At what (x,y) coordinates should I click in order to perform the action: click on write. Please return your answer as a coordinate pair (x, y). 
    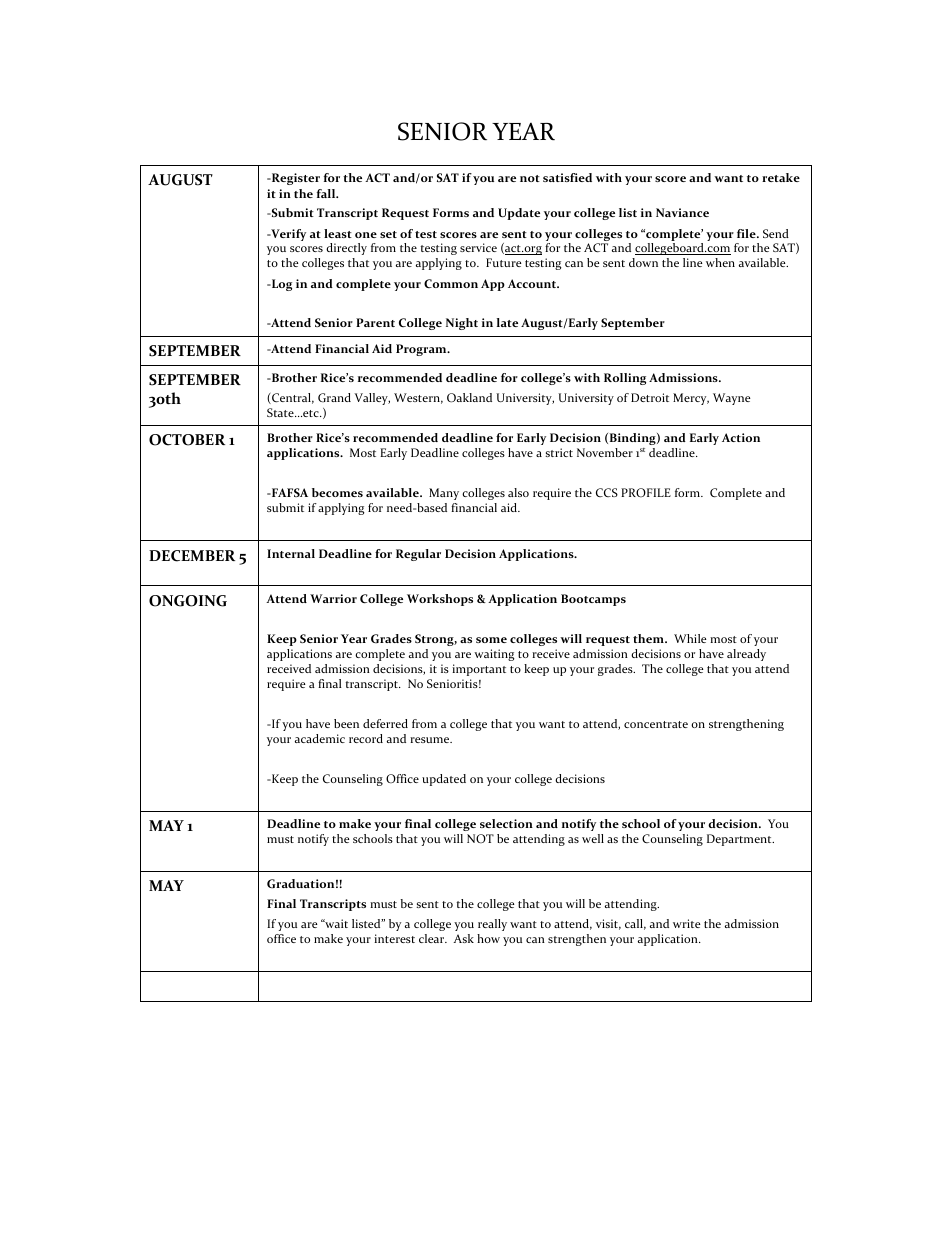
    Looking at the image, I should click on (687, 923).
